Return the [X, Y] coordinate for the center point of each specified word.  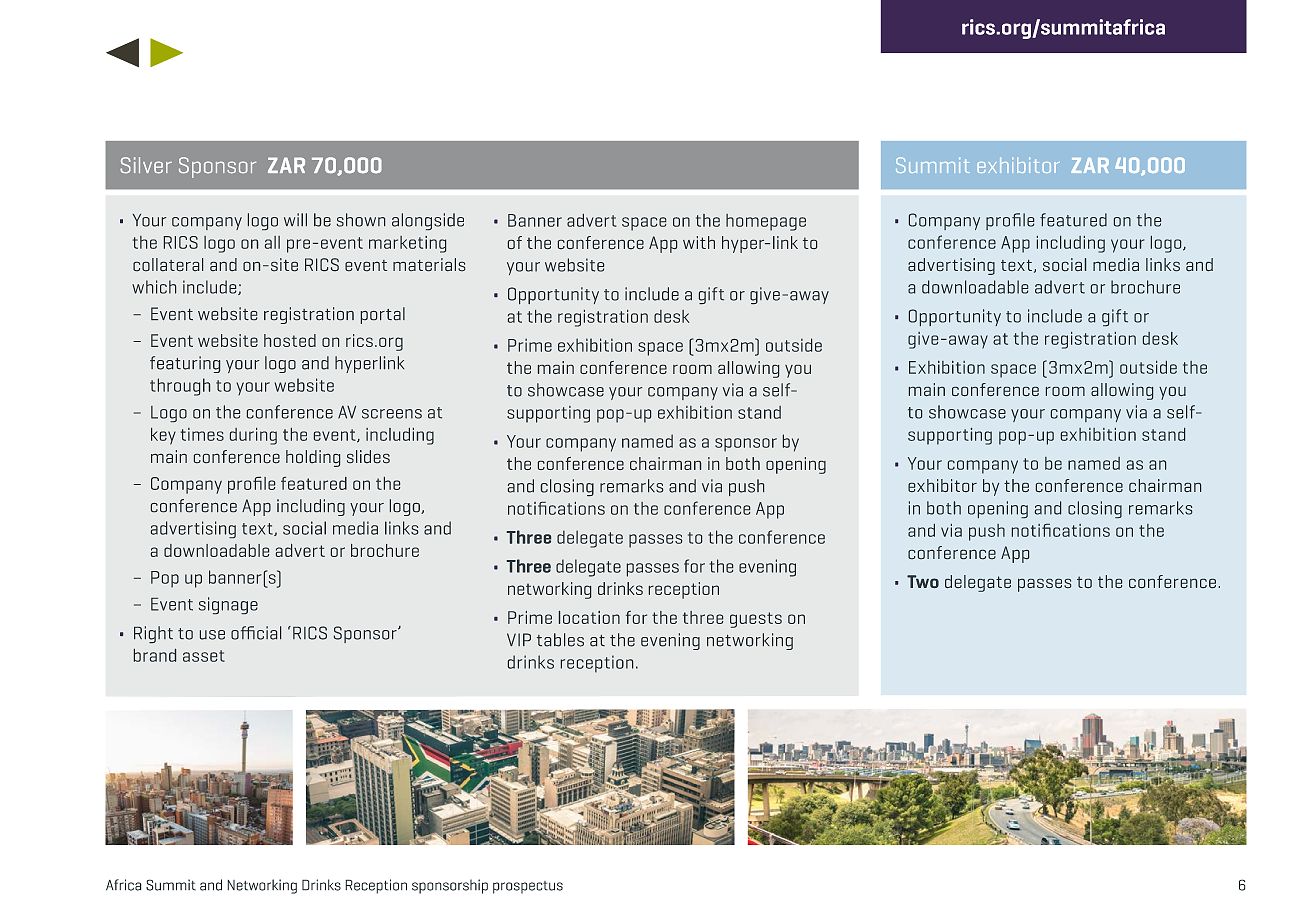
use [212, 635]
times [202, 434]
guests [756, 620]
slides [368, 456]
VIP [519, 639]
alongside [428, 221]
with [699, 242]
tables [560, 640]
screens [392, 414]
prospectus [528, 887]
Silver [146, 165]
